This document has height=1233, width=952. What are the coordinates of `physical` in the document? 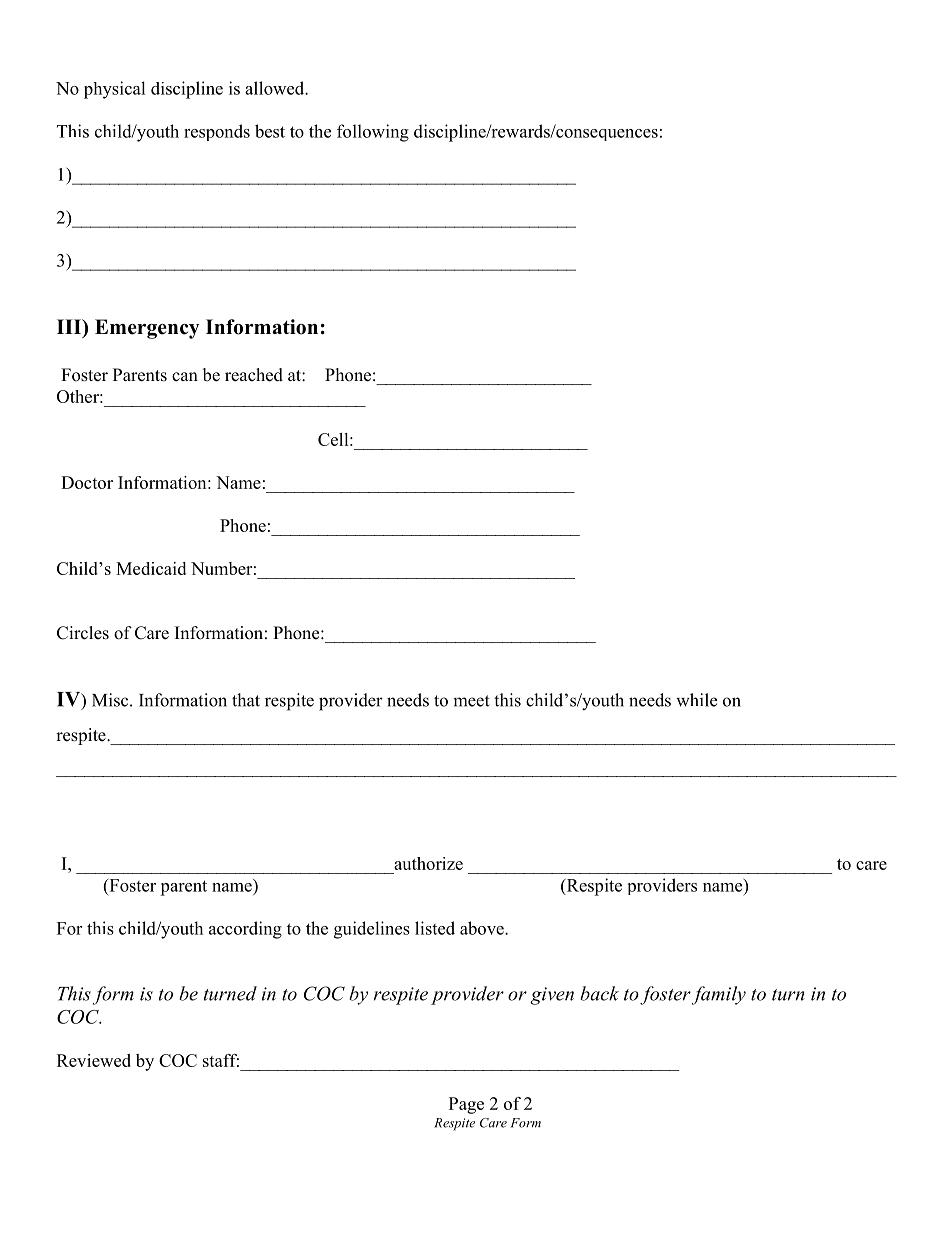 It's located at (115, 90).
